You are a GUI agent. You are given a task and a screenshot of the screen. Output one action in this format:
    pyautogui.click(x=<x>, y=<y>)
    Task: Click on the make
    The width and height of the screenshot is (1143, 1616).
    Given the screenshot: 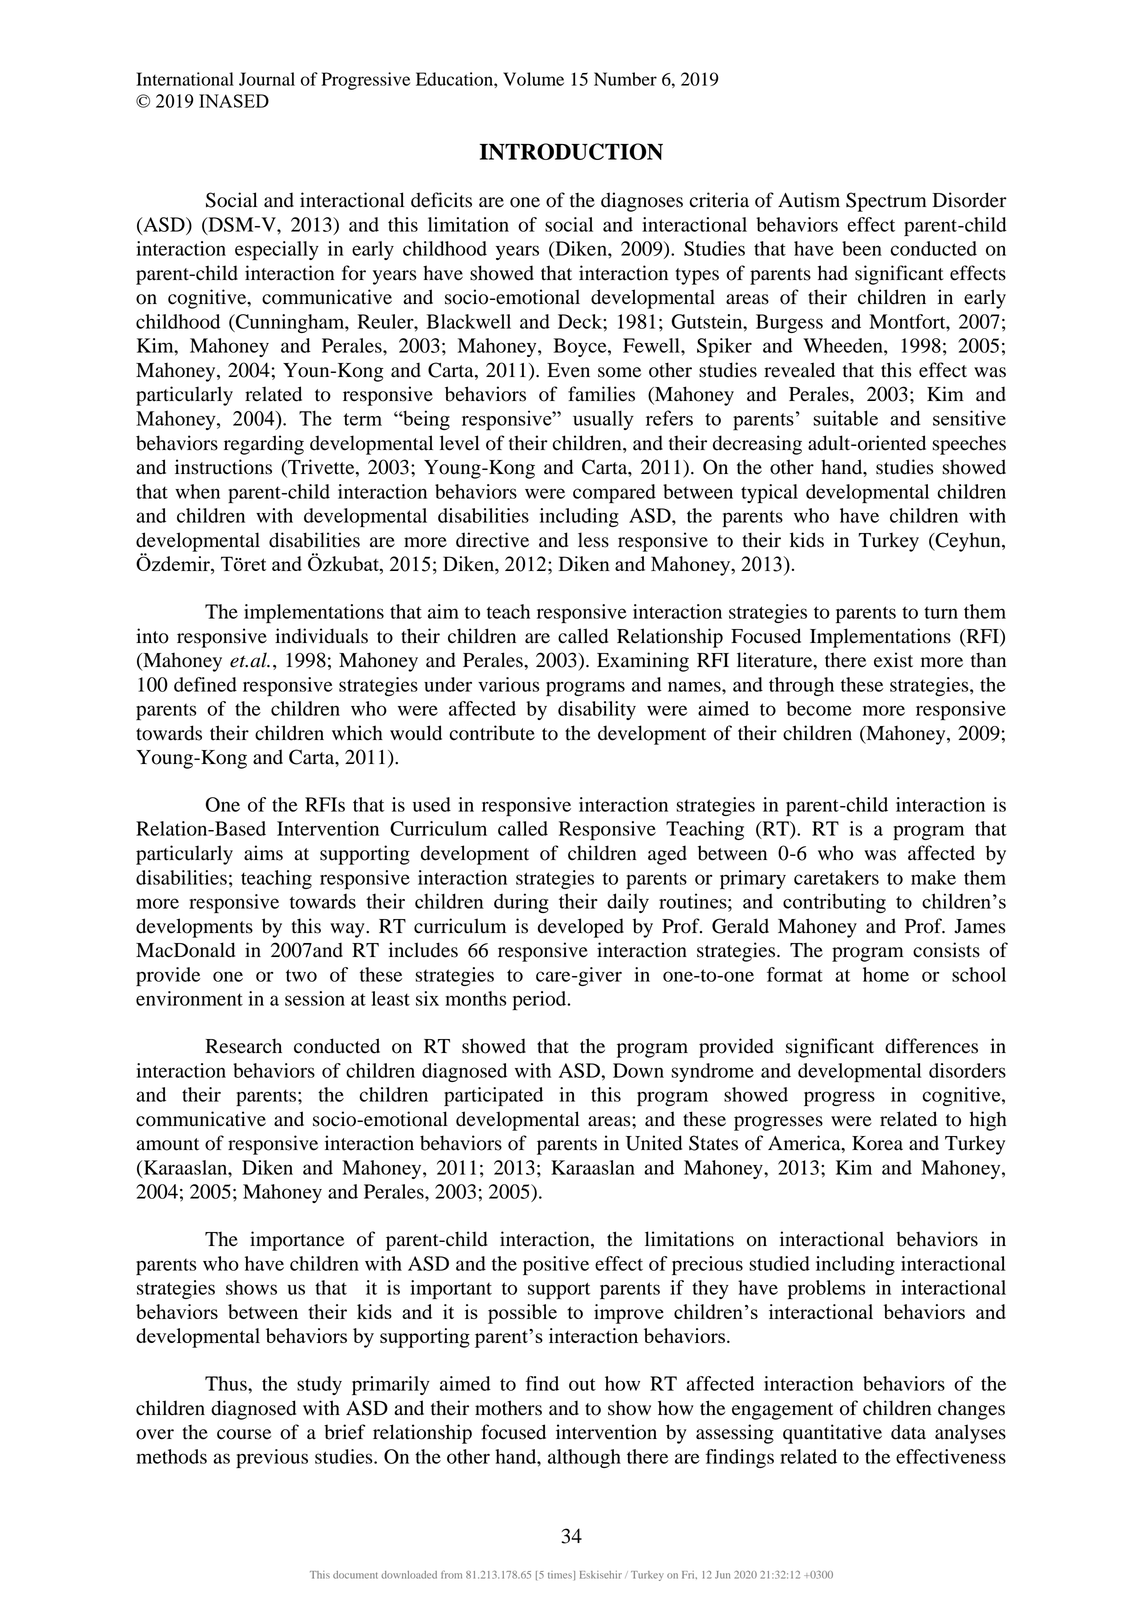 What is the action you would take?
    pyautogui.click(x=933, y=877)
